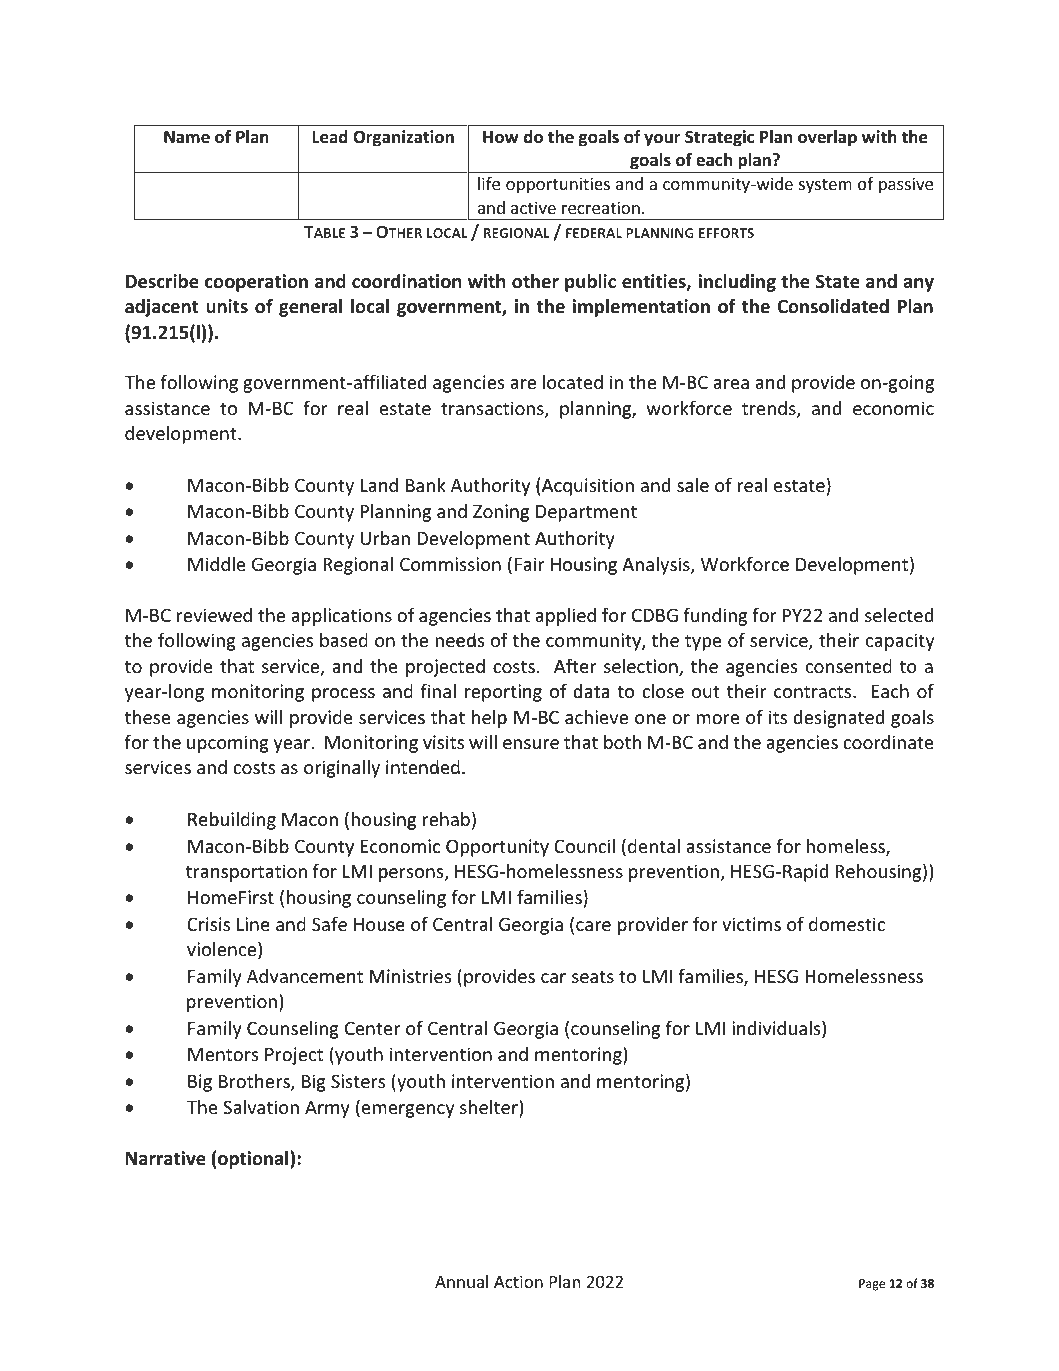 The height and width of the document is (1371, 1059). What do you see at coordinates (503, 693) in the document?
I see `reporting` at bounding box center [503, 693].
